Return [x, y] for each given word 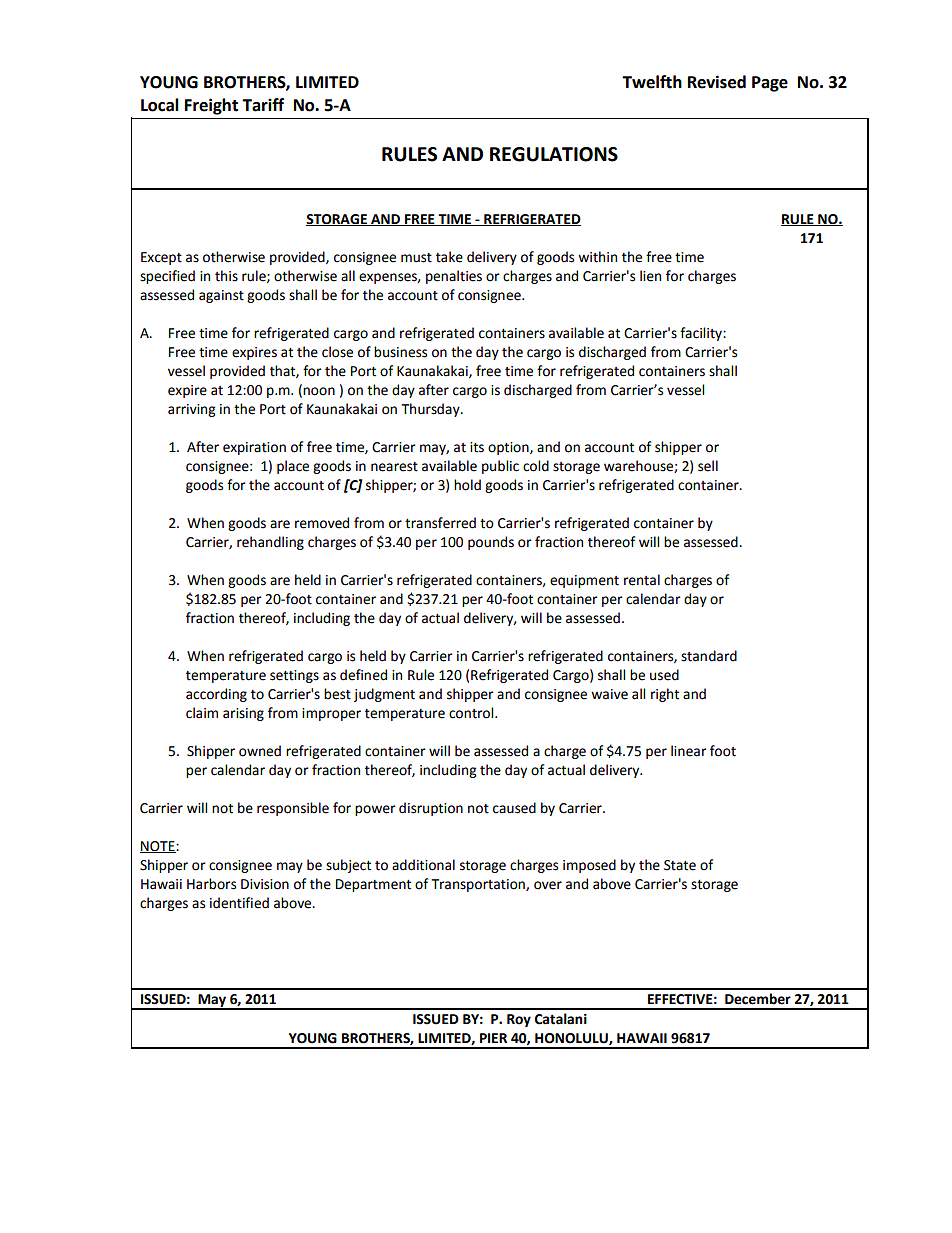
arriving [191, 410]
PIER [493, 1038]
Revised [717, 82]
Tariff [263, 105]
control [472, 713]
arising [243, 714]
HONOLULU [572, 1039]
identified [239, 903]
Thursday [432, 410]
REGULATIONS [554, 154]
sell [708, 466]
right [665, 695]
